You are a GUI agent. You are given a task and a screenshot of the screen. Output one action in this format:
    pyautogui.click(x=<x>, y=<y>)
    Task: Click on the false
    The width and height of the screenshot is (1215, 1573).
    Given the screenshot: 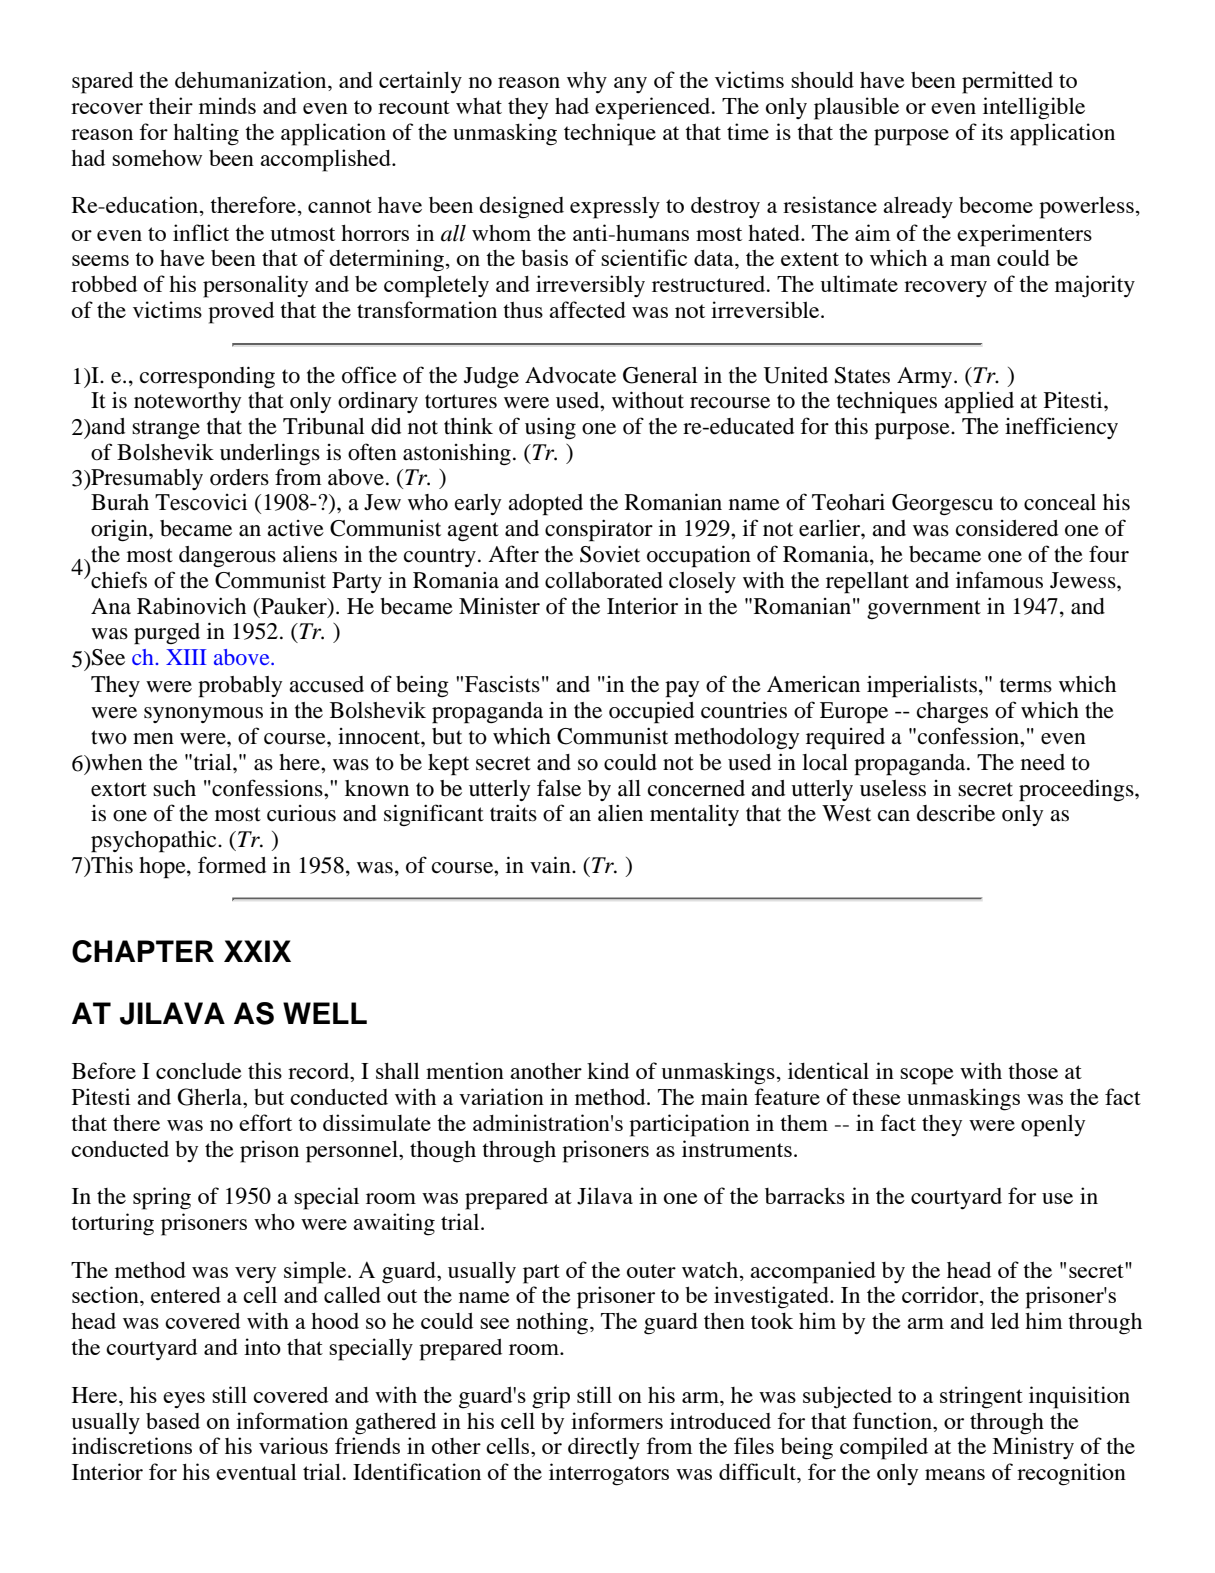 What is the action you would take?
    pyautogui.click(x=559, y=788)
